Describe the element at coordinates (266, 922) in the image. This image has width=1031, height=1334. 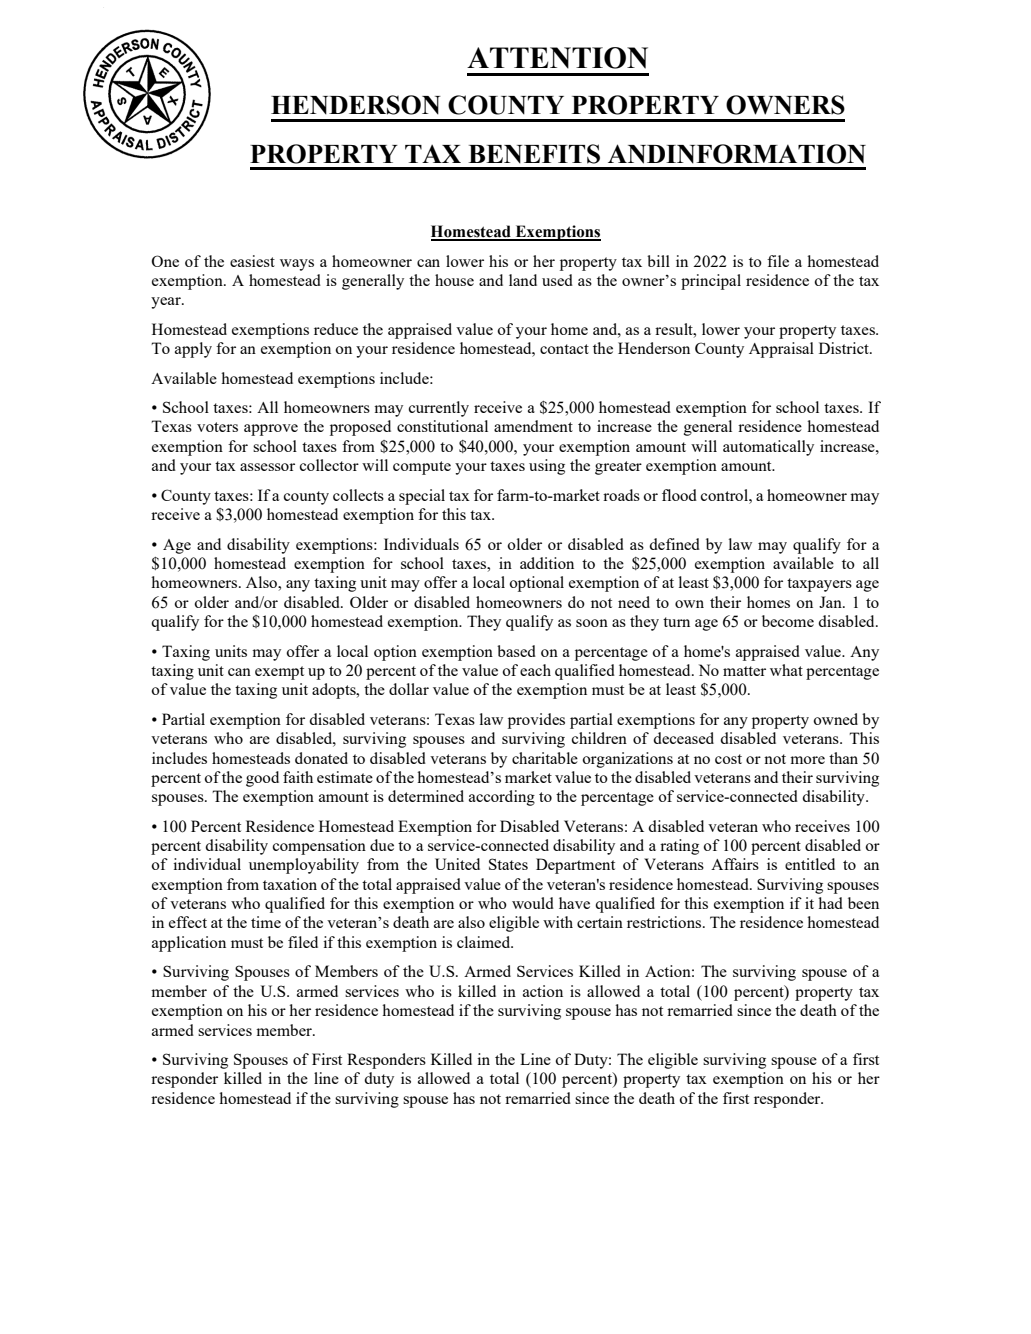
I see `time` at that location.
